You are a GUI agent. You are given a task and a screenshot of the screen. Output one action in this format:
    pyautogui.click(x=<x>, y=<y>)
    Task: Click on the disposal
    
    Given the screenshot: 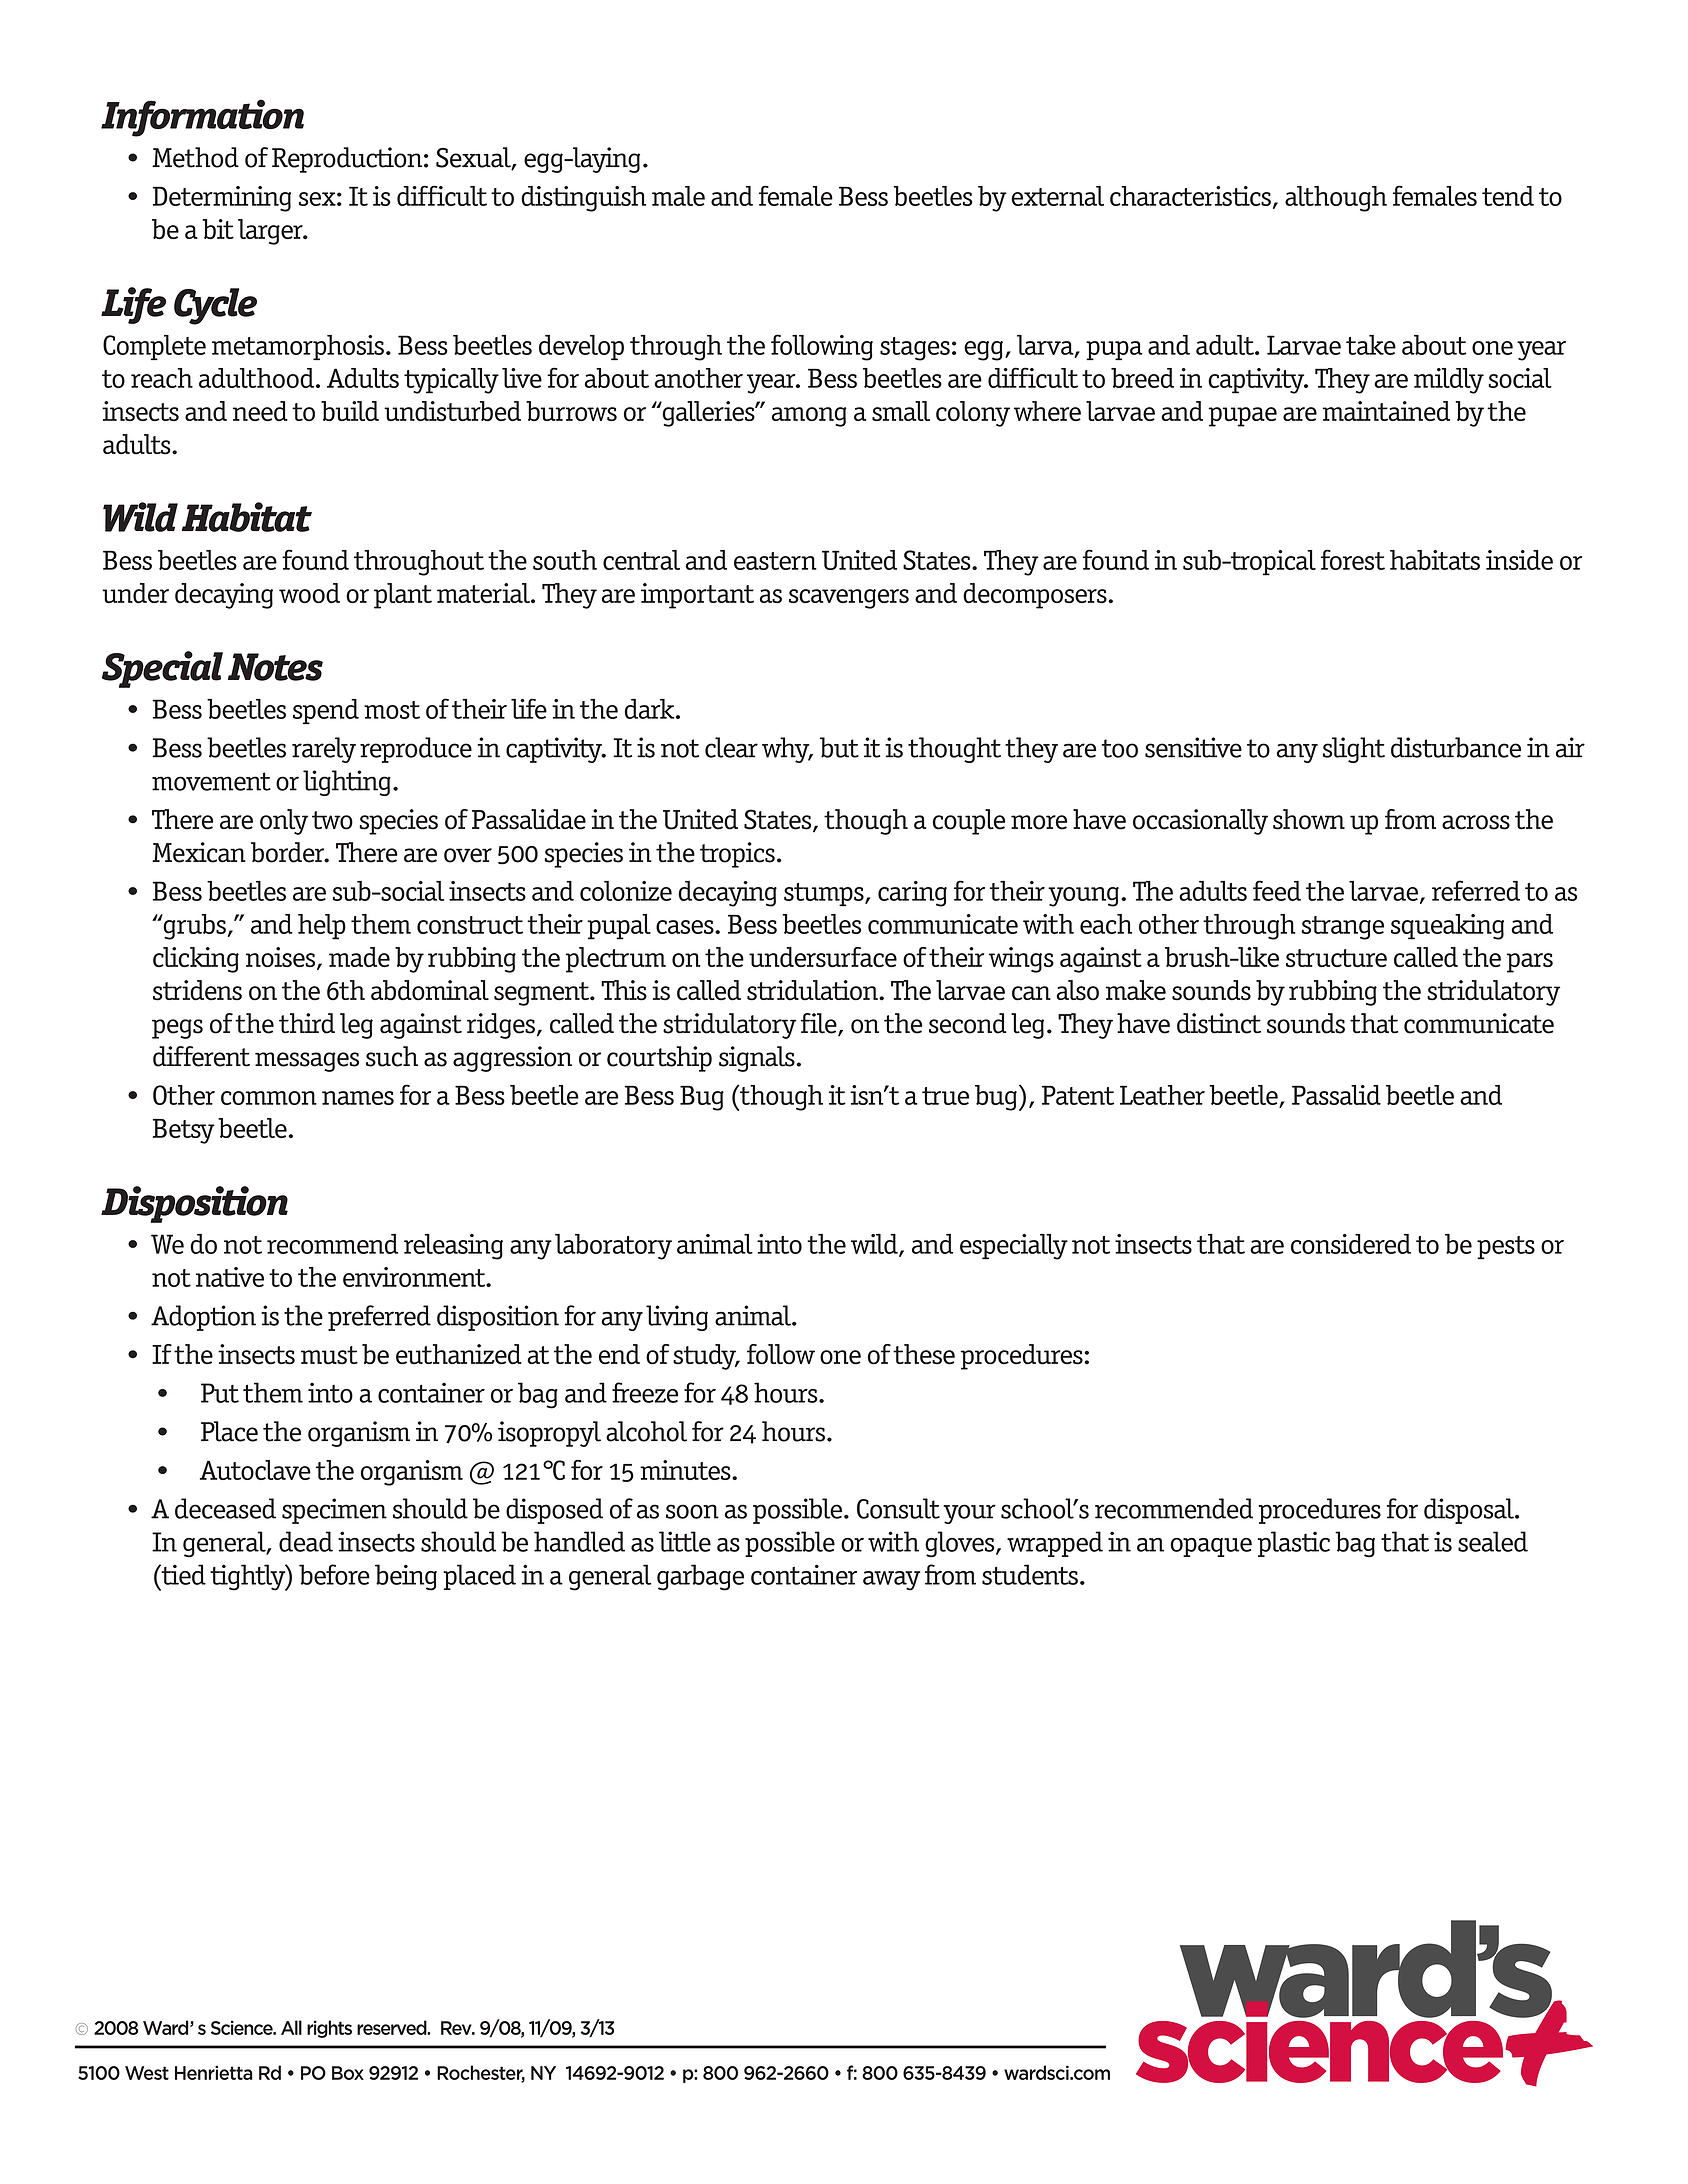 What is the action you would take?
    pyautogui.click(x=1470, y=1511)
